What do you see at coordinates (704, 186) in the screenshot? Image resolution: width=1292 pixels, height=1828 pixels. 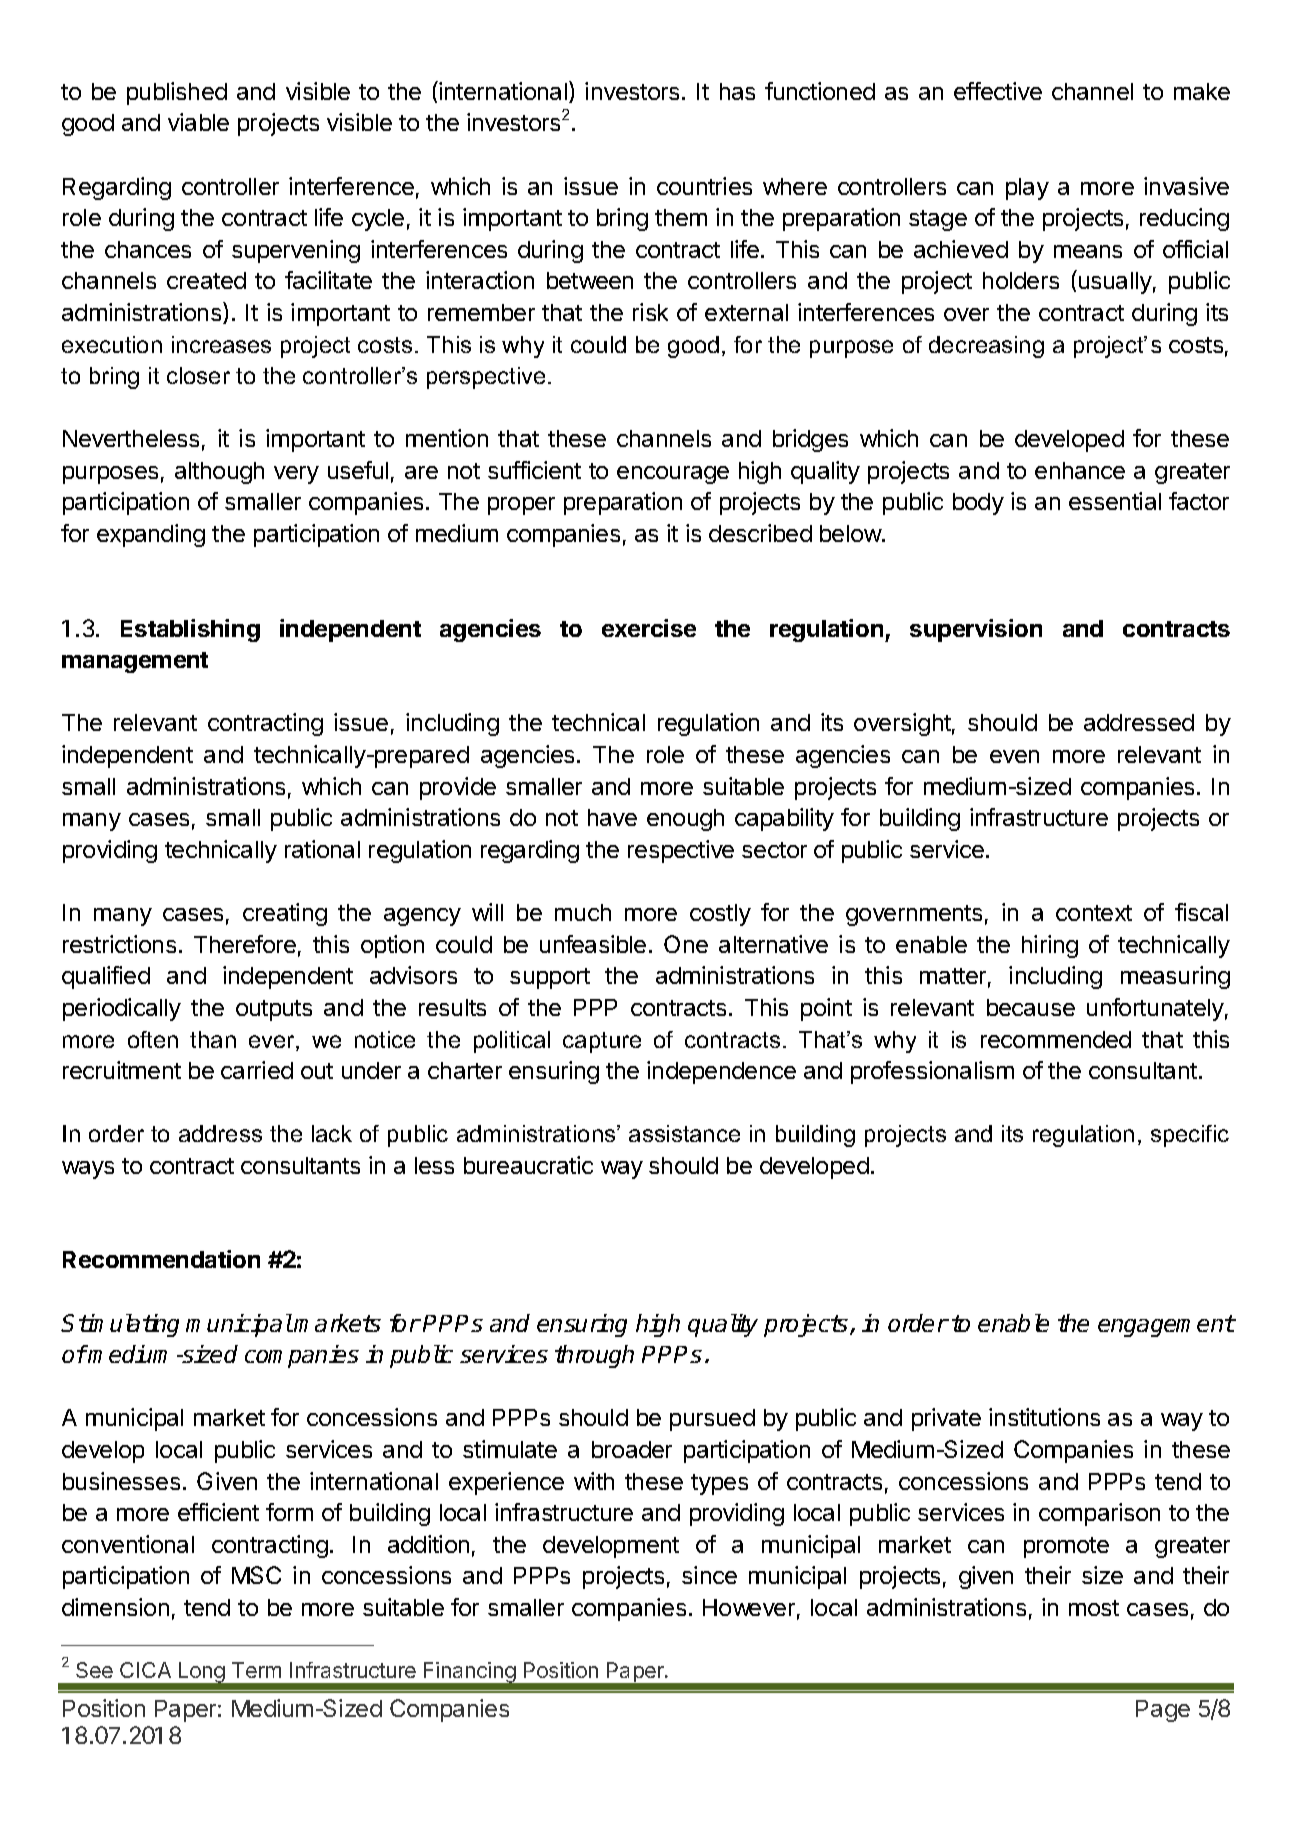 I see `countries` at bounding box center [704, 186].
